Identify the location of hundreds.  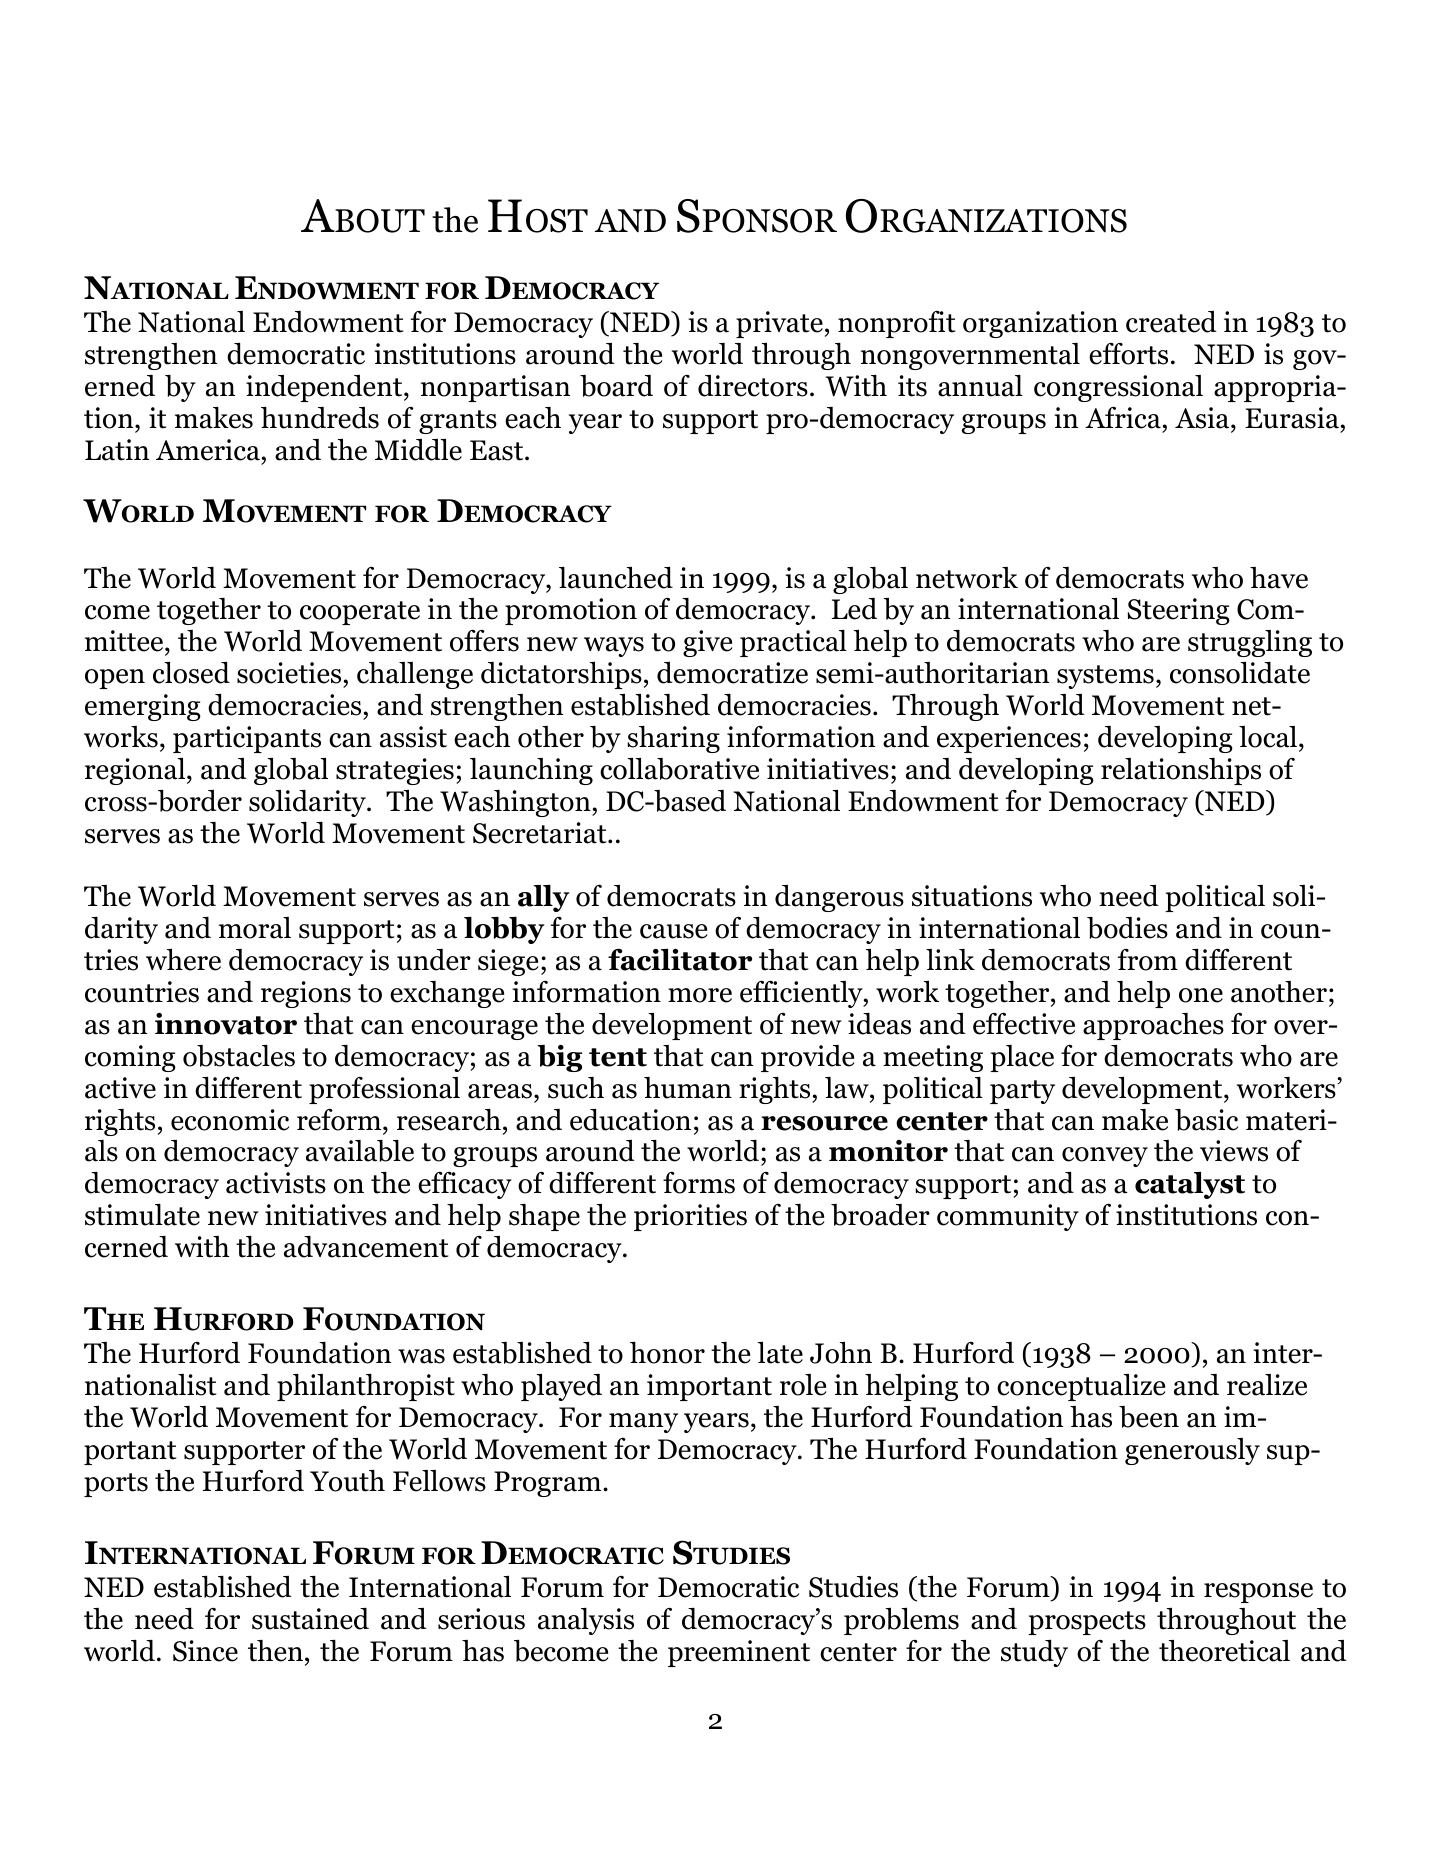
(320, 418).
